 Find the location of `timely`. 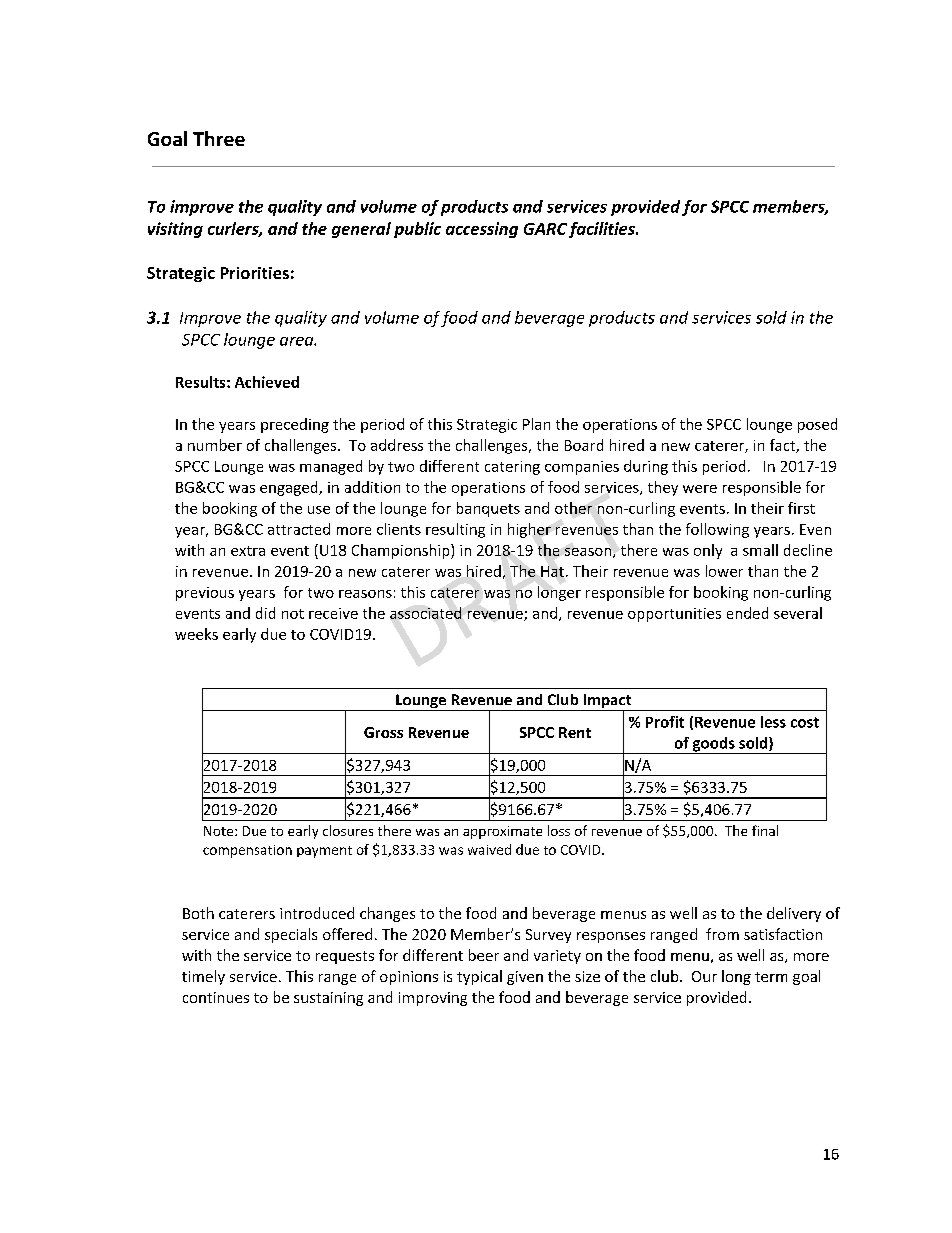

timely is located at coordinates (203, 977).
